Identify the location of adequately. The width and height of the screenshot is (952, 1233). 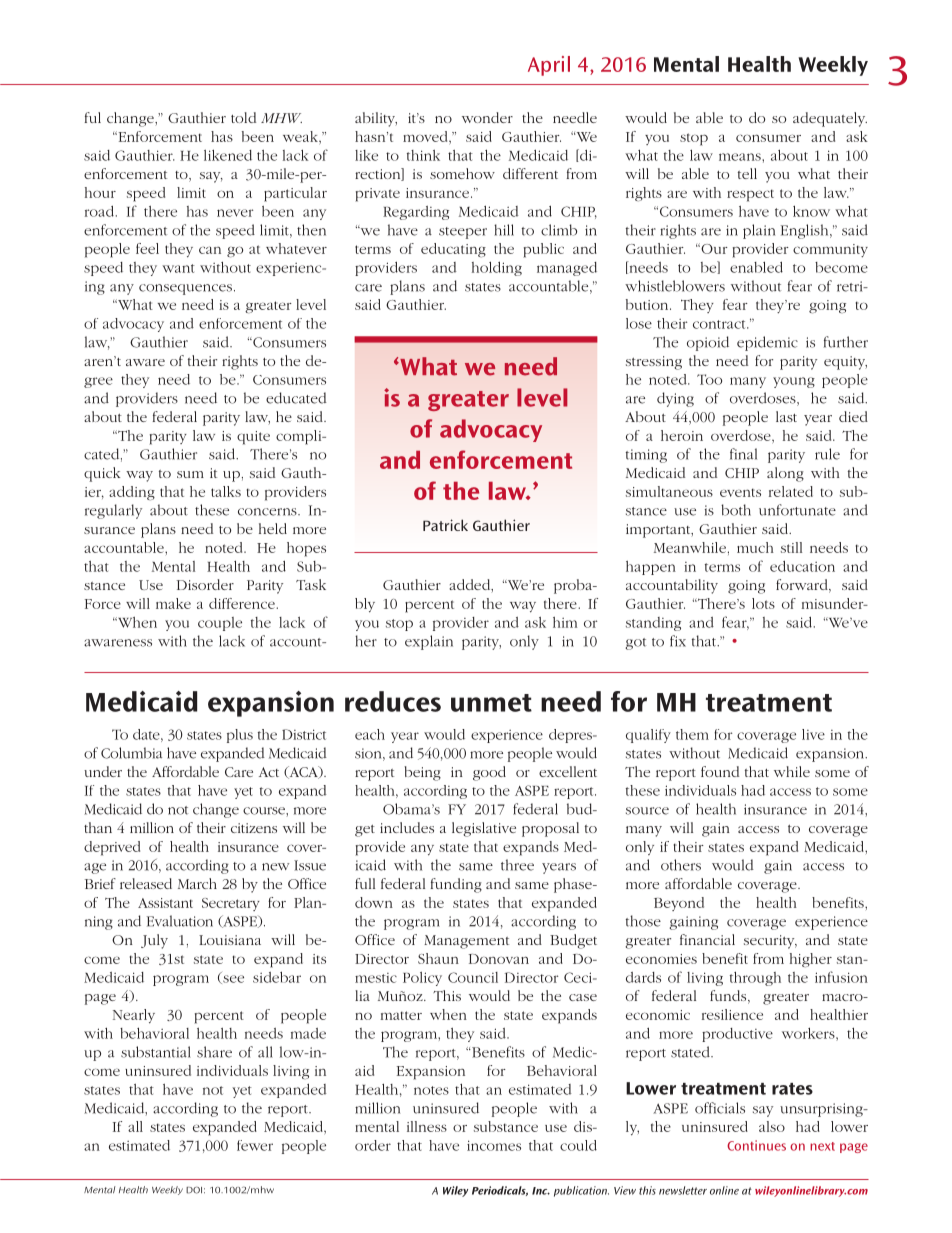
(830, 119).
